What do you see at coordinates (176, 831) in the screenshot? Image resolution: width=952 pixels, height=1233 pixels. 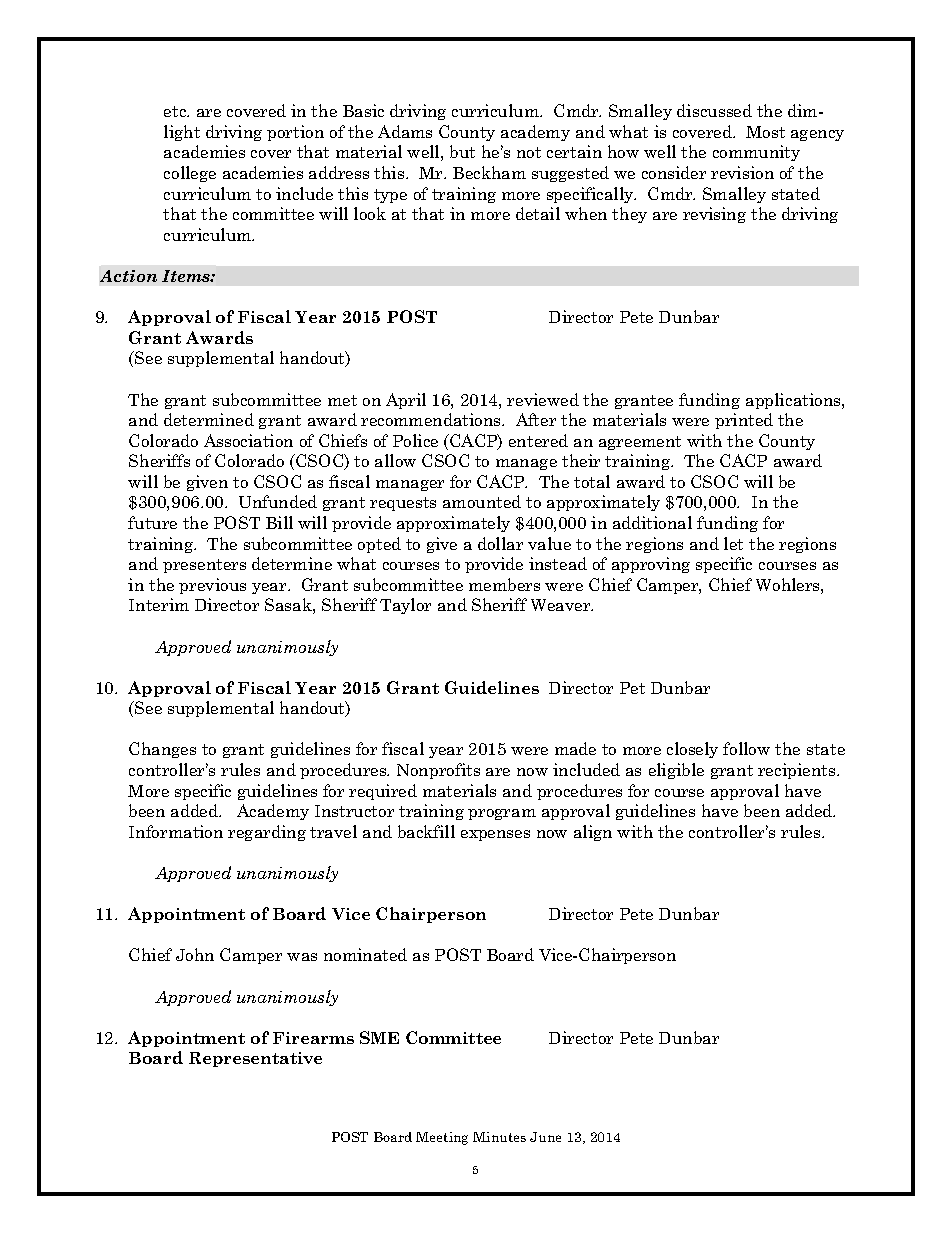 I see `Information` at bounding box center [176, 831].
